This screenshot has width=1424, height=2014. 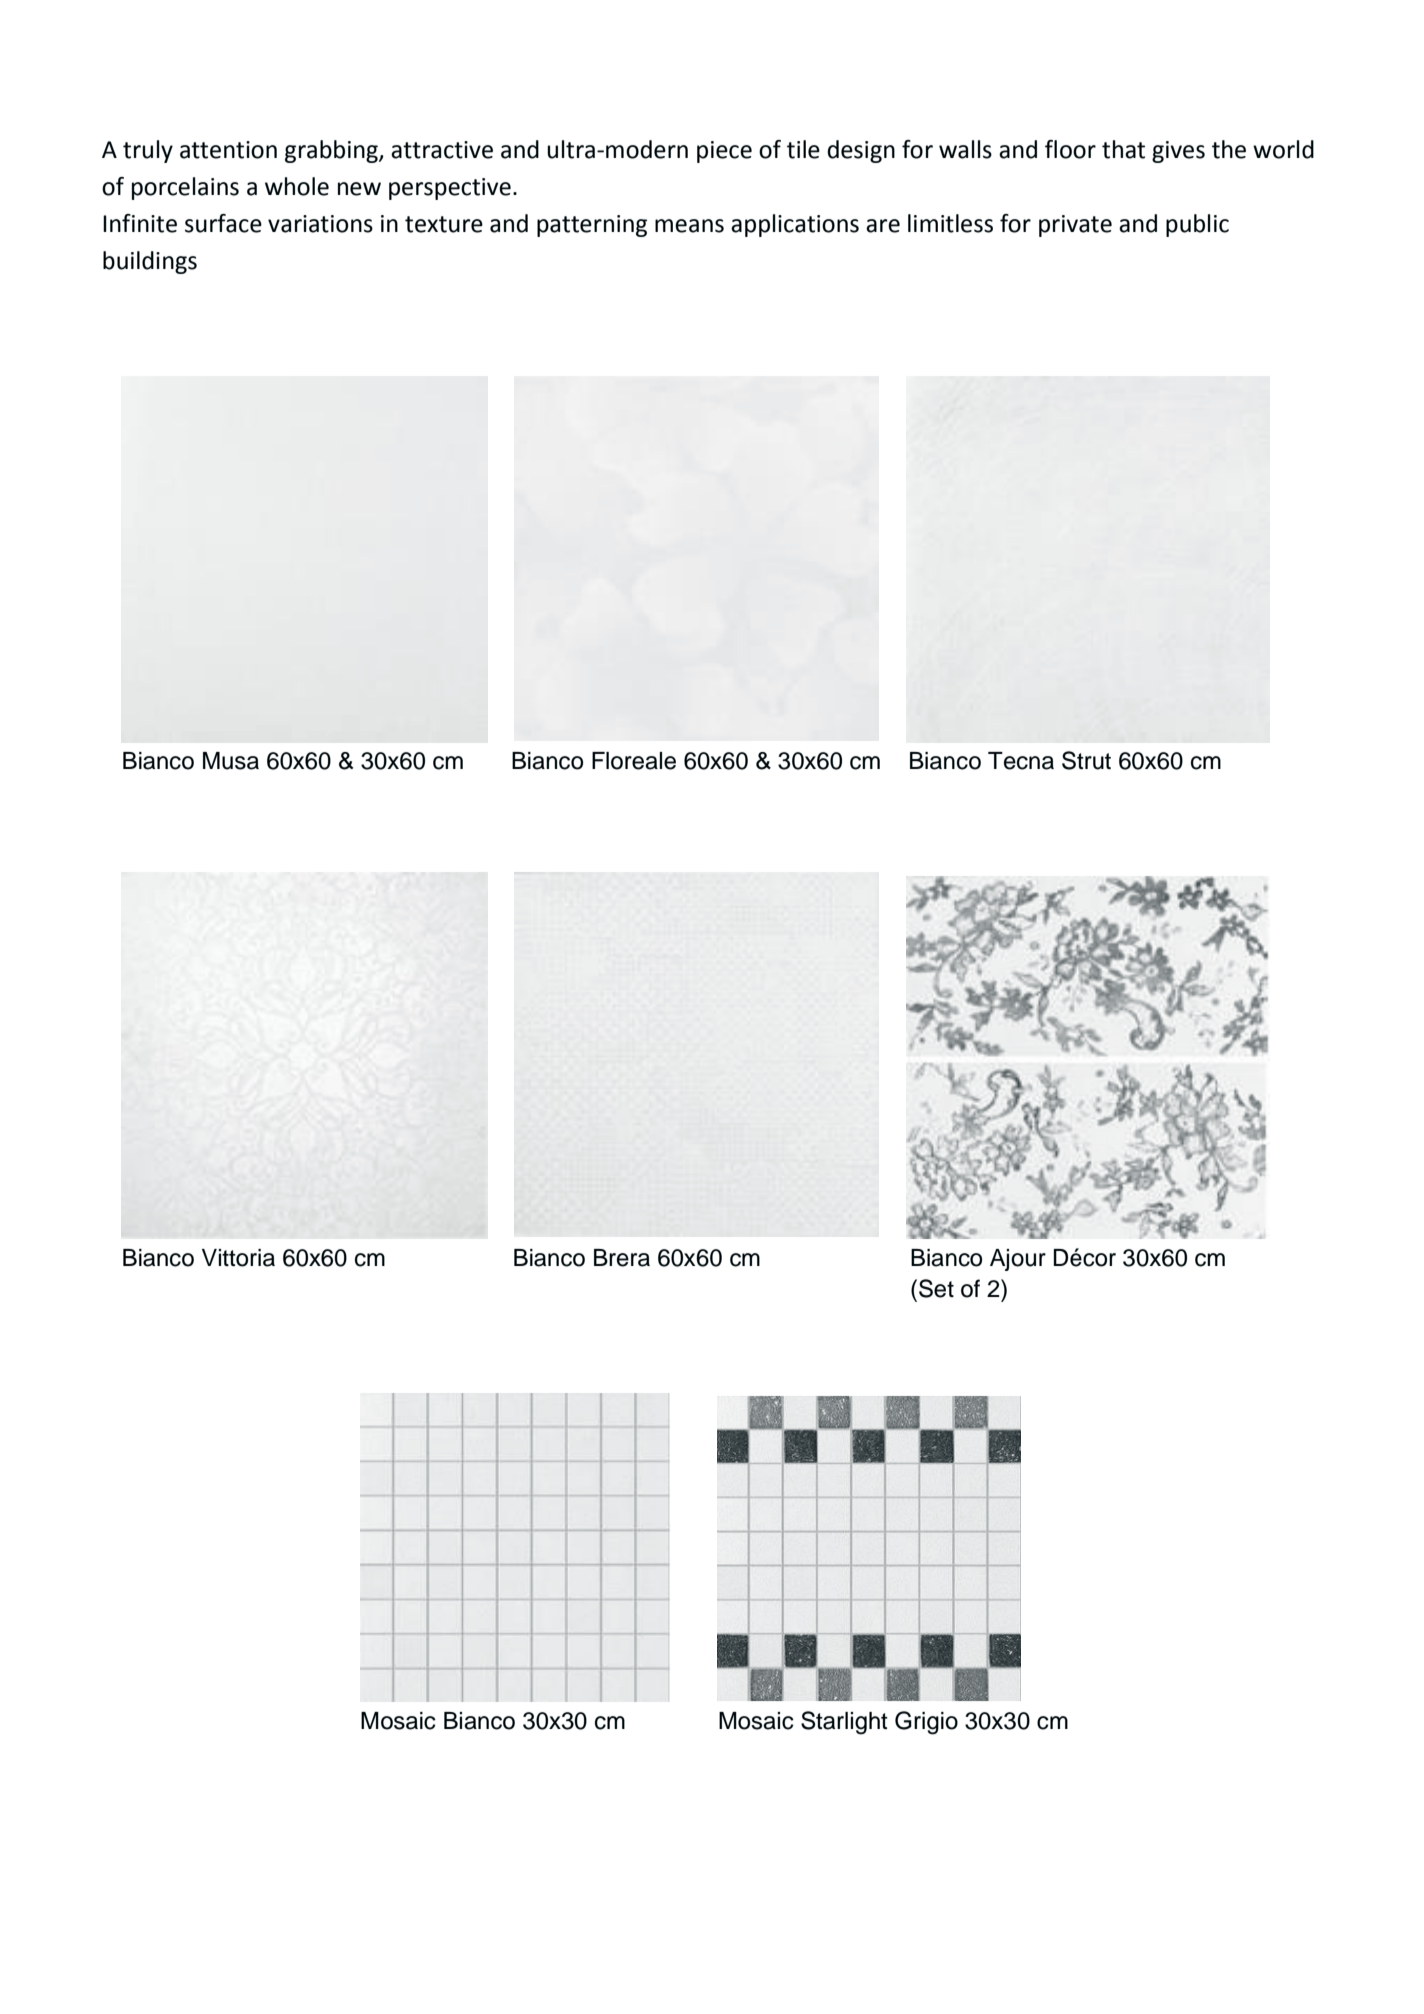 I want to click on Starlight, so click(x=844, y=1723).
